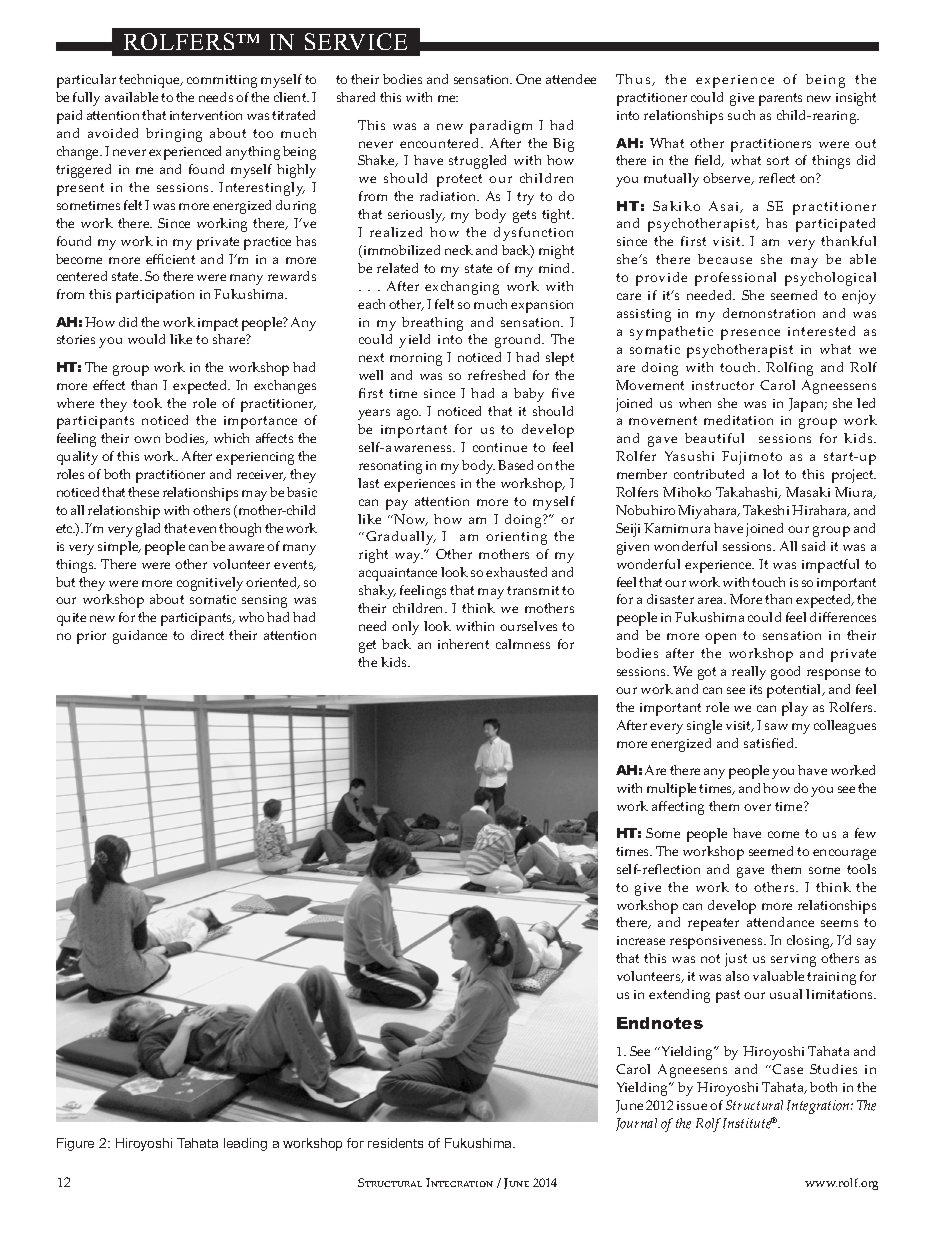  I want to click on residents, so click(395, 1143).
